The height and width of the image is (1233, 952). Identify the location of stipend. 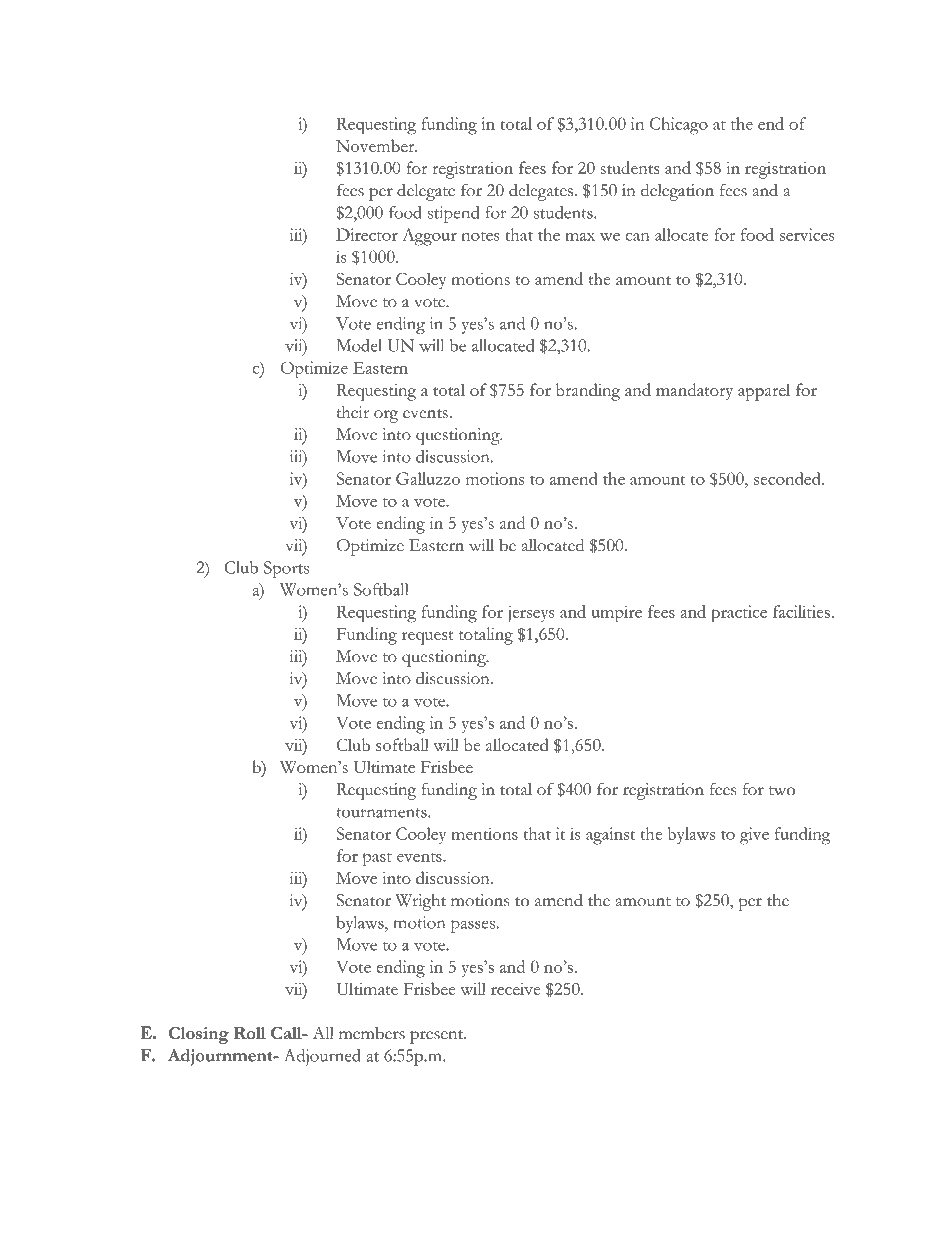
(453, 214).
